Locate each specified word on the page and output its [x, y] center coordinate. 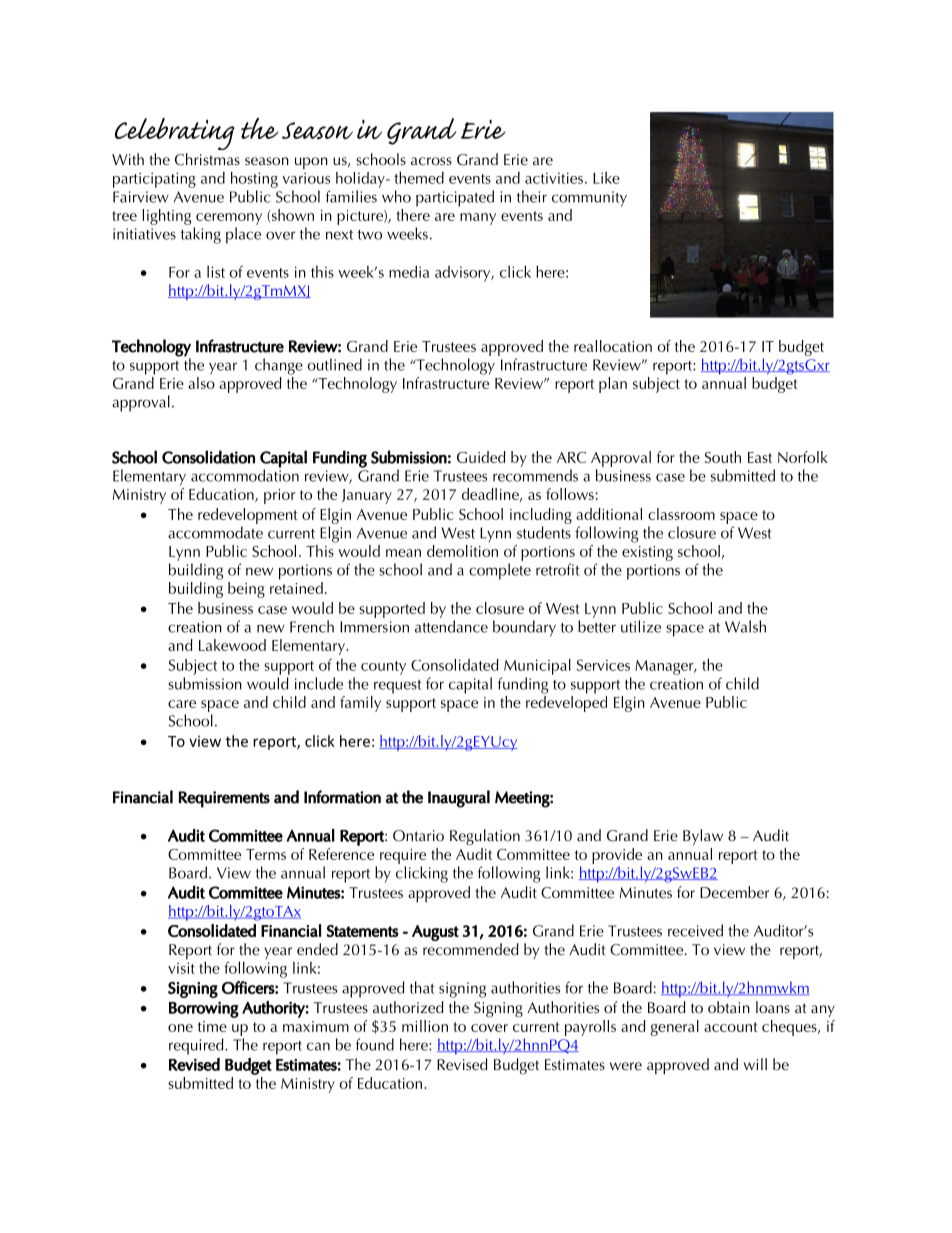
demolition [462, 551]
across [431, 161]
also [201, 381]
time [212, 1026]
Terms [266, 854]
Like [606, 178]
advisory [464, 274]
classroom [681, 514]
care [182, 704]
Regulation [485, 837]
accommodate [215, 532]
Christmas [207, 159]
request [398, 687]
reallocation [613, 346]
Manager [665, 667]
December [734, 892]
